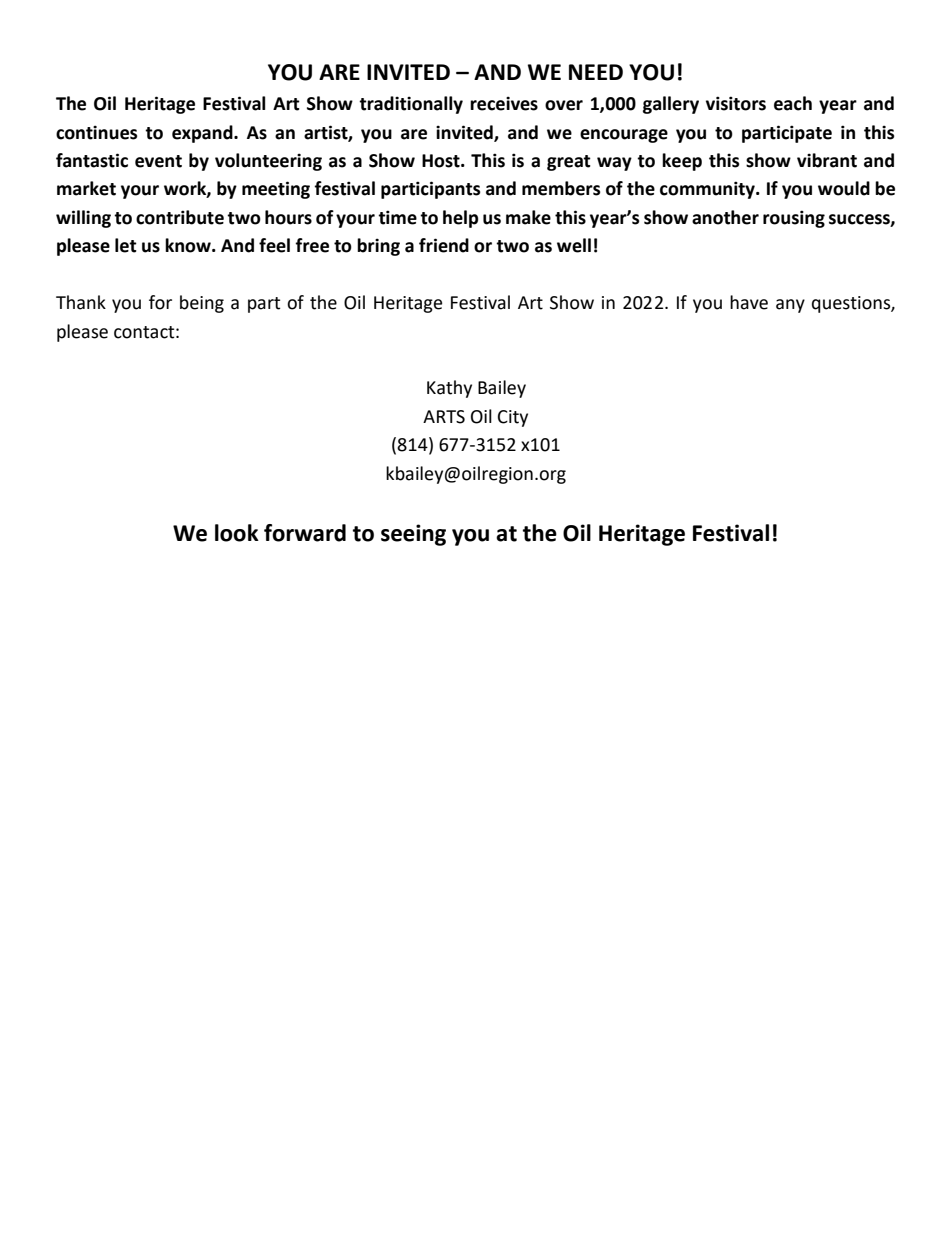 The image size is (952, 1233). Describe the element at coordinates (158, 161) in the screenshot. I see `event` at that location.
